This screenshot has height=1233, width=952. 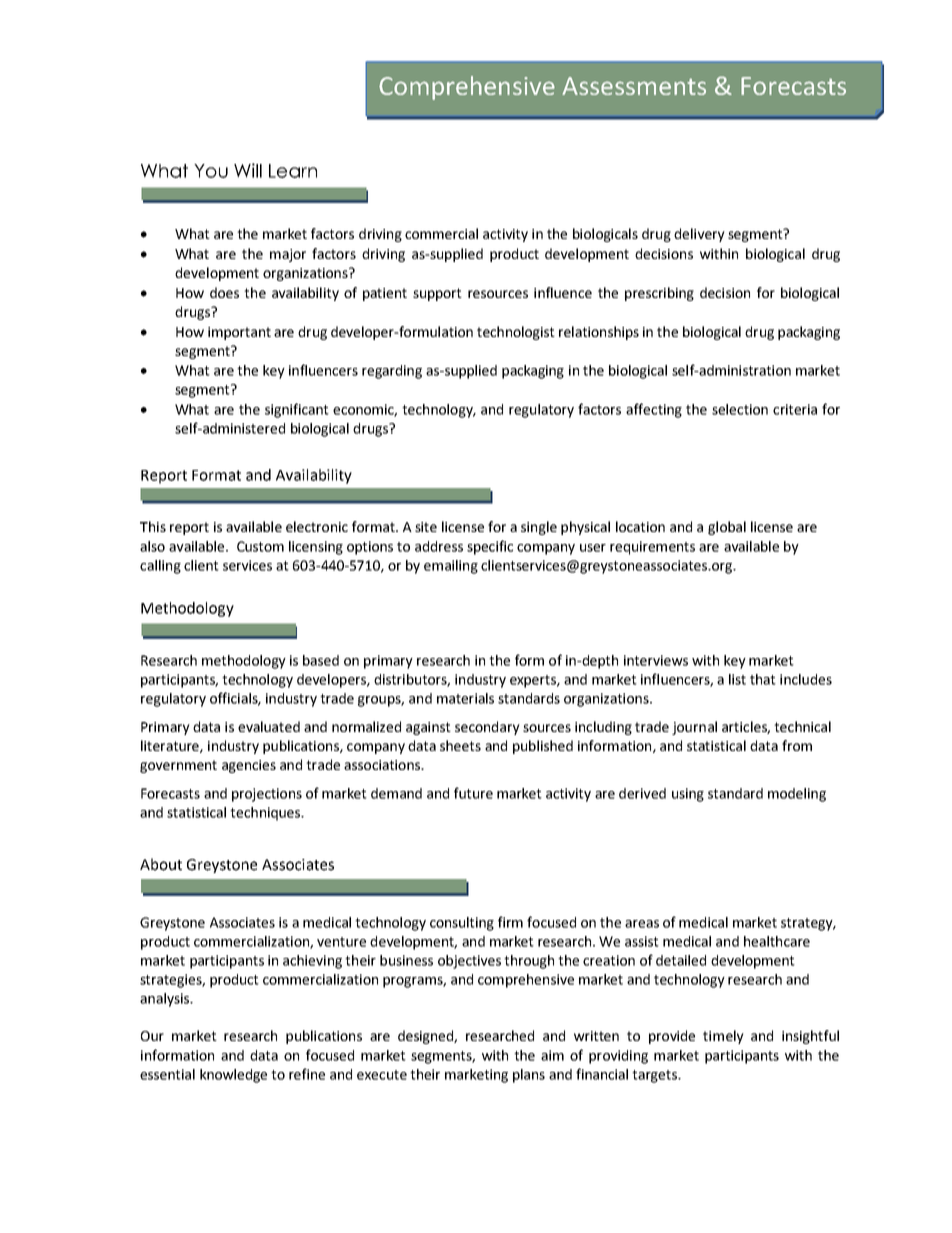 I want to click on knowledge, so click(x=233, y=1076).
